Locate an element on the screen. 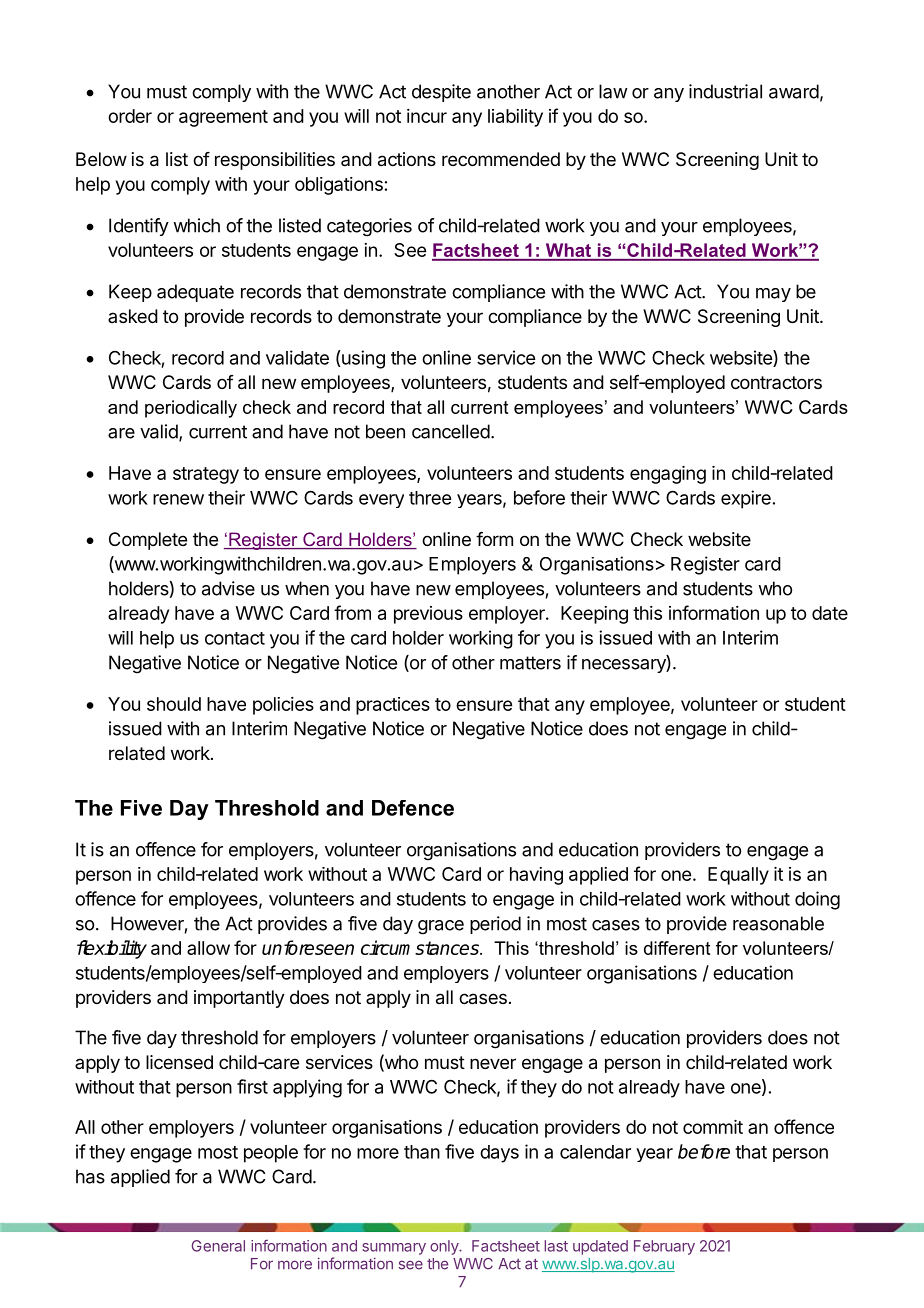 Image resolution: width=924 pixels, height=1308 pixels. industrial is located at coordinates (725, 91).
